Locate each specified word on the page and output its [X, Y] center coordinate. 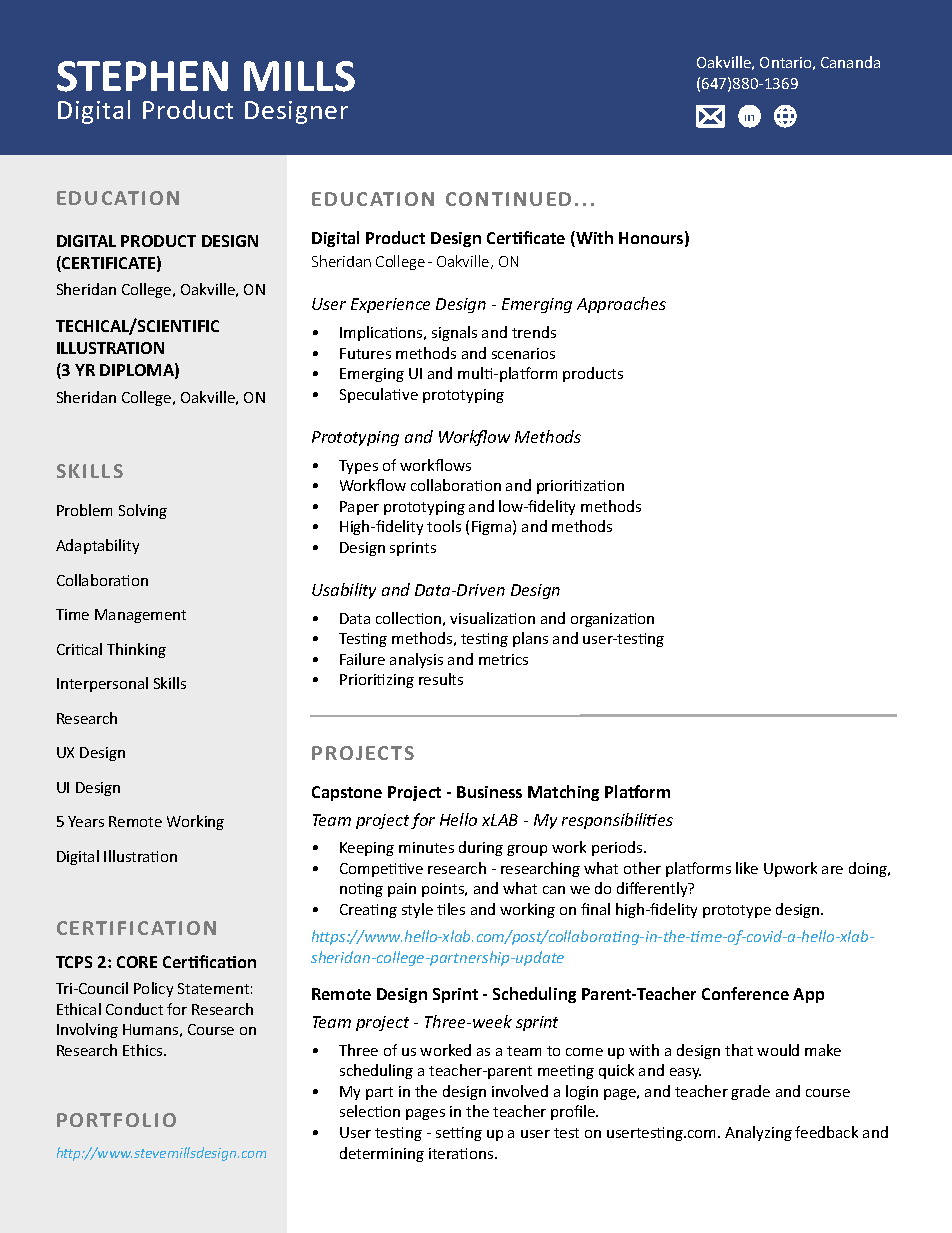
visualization [492, 618]
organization [612, 620]
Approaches [621, 305]
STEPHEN [142, 76]
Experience [390, 305]
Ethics [144, 1050]
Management [140, 616]
